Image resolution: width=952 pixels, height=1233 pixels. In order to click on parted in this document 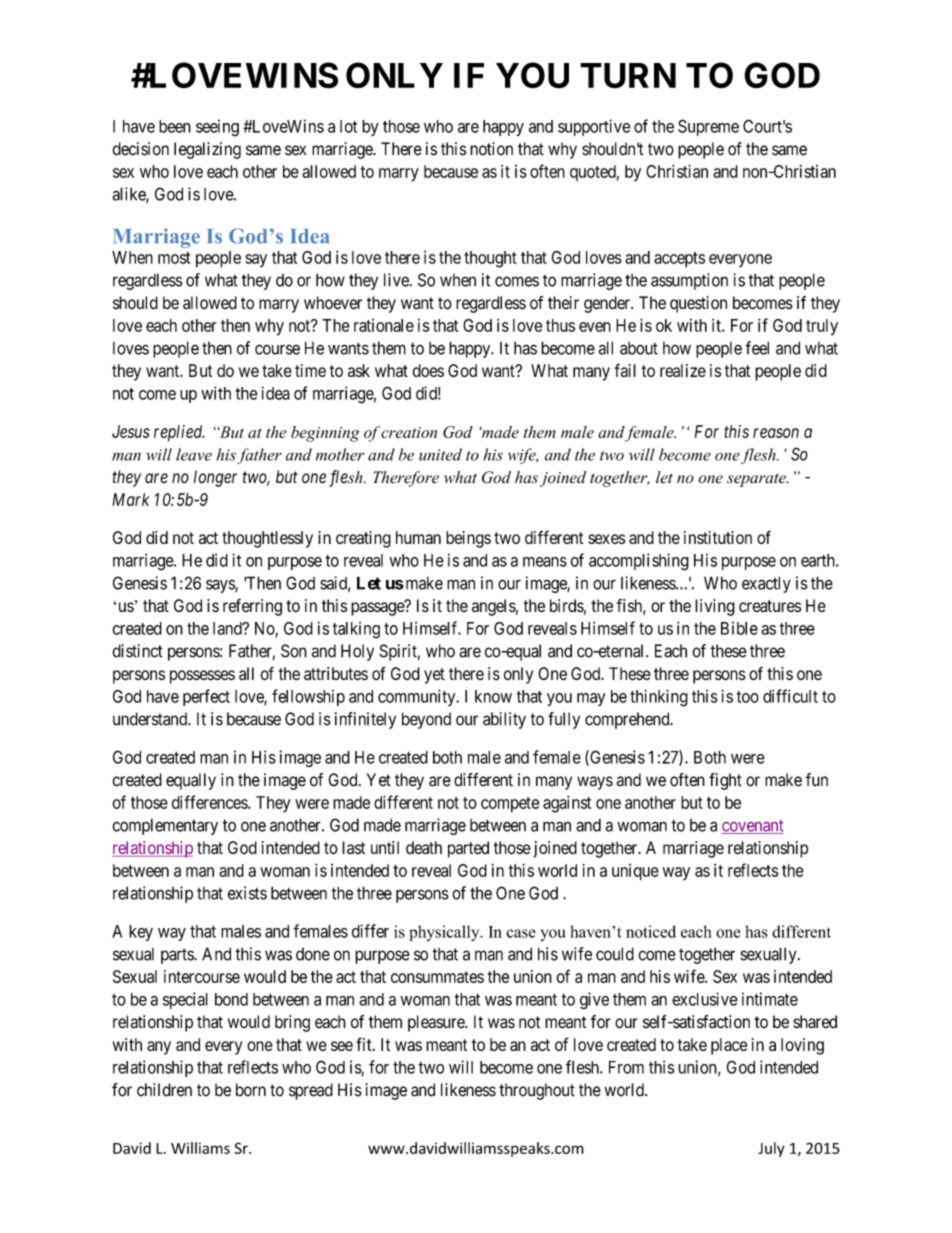, I will do `click(468, 849)`.
